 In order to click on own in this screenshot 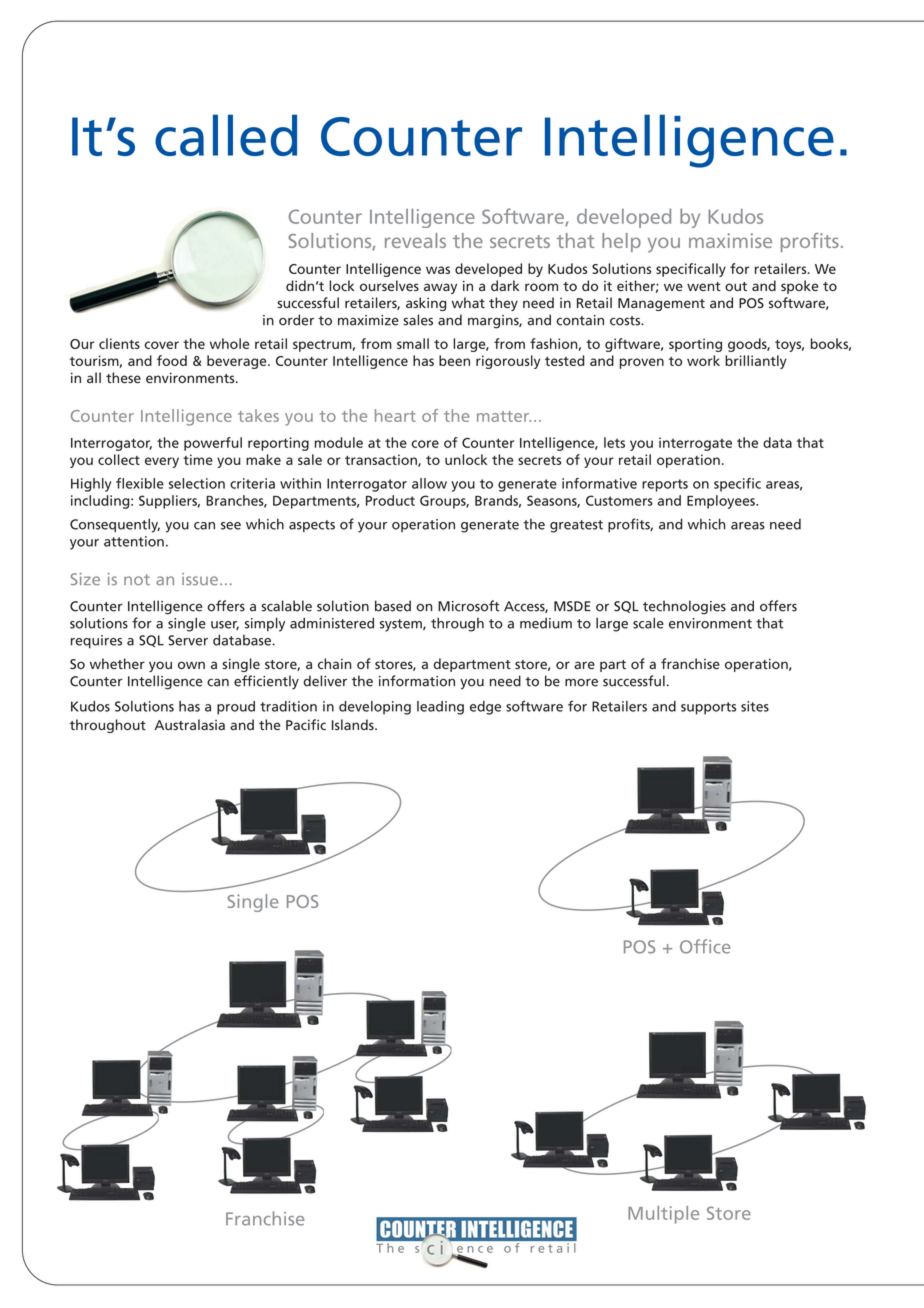, I will do `click(191, 665)`.
